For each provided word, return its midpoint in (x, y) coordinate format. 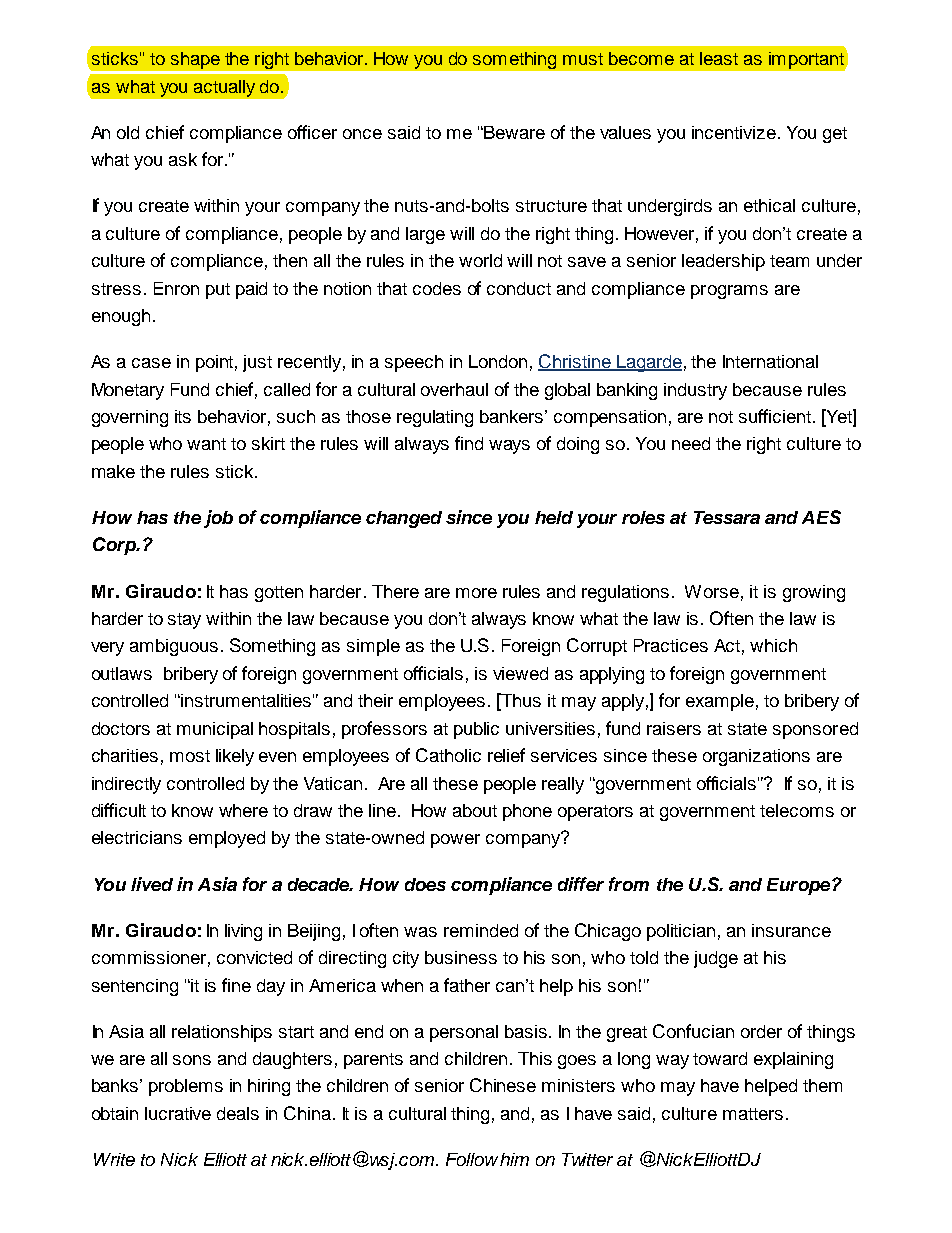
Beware (514, 132)
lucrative (178, 1113)
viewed (520, 673)
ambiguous (174, 647)
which (773, 645)
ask (183, 159)
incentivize (734, 132)
